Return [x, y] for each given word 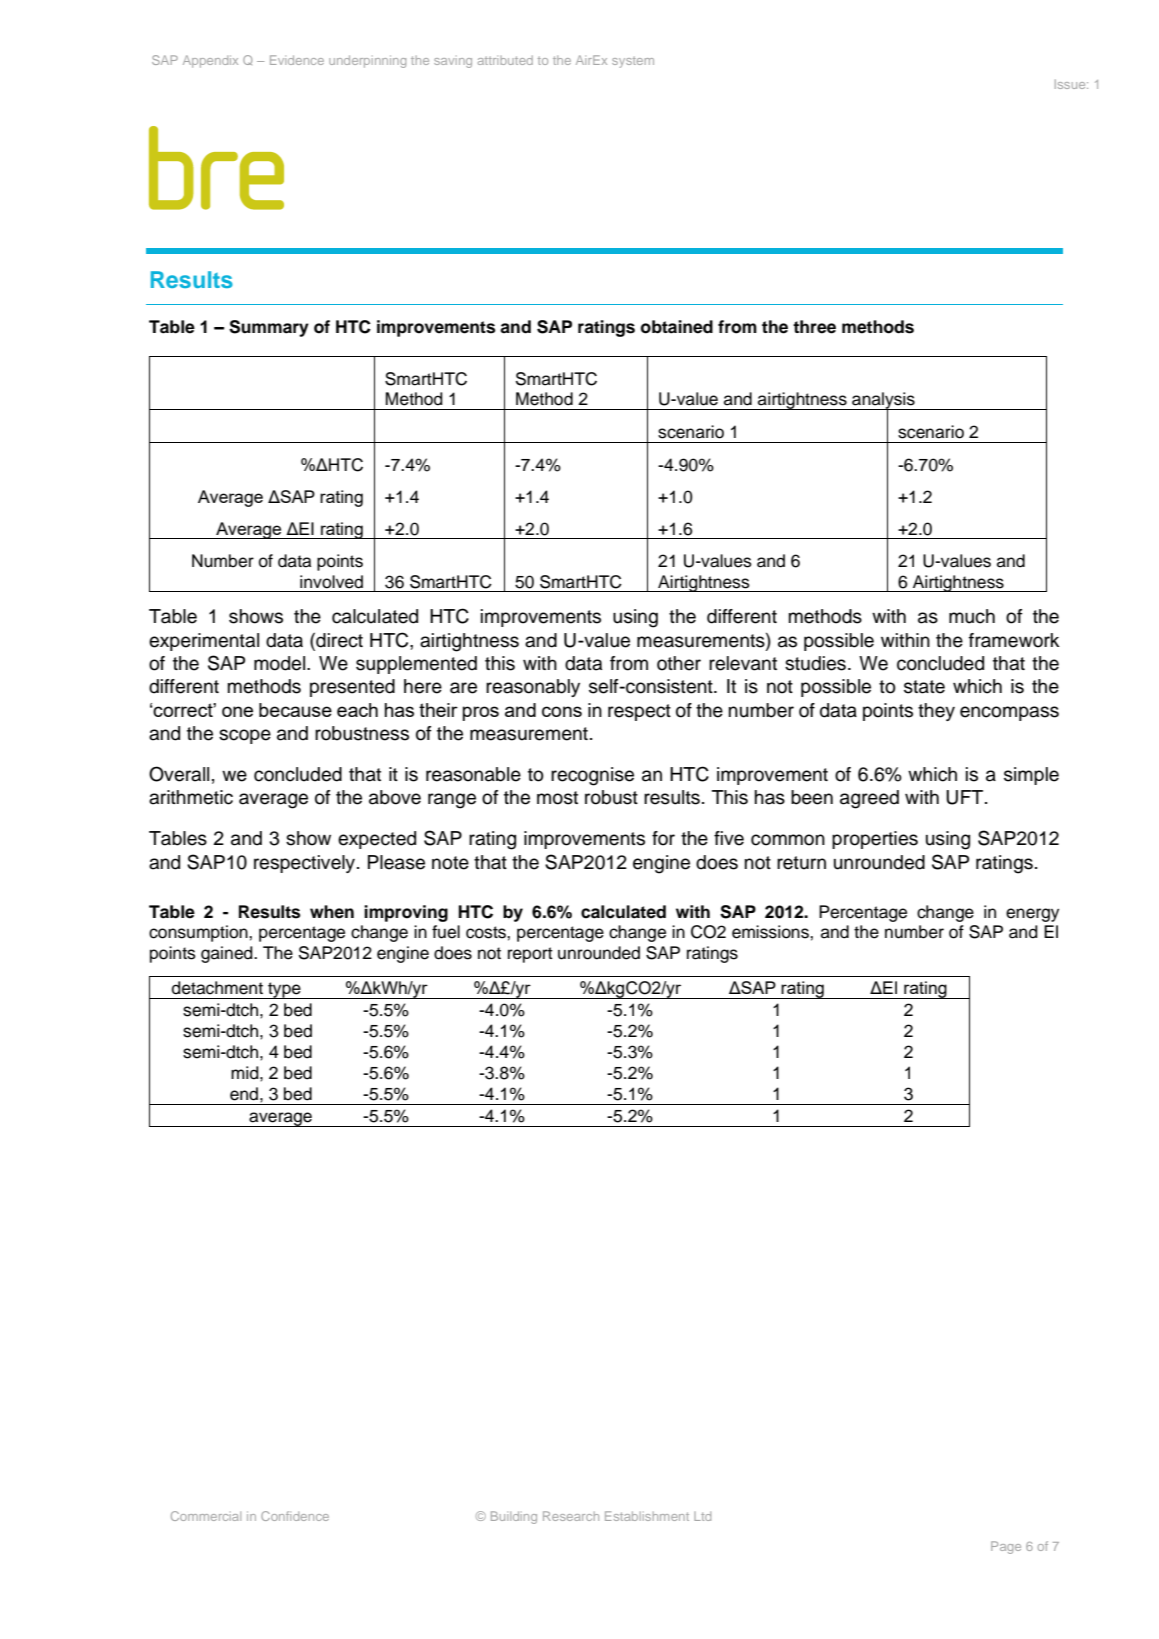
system [633, 62]
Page [1006, 1547]
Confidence [295, 1516]
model [281, 663]
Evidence [297, 60]
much [972, 616]
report [530, 955]
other [679, 663]
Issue [1071, 84]
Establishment [647, 1516]
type [284, 990]
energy [1032, 915]
